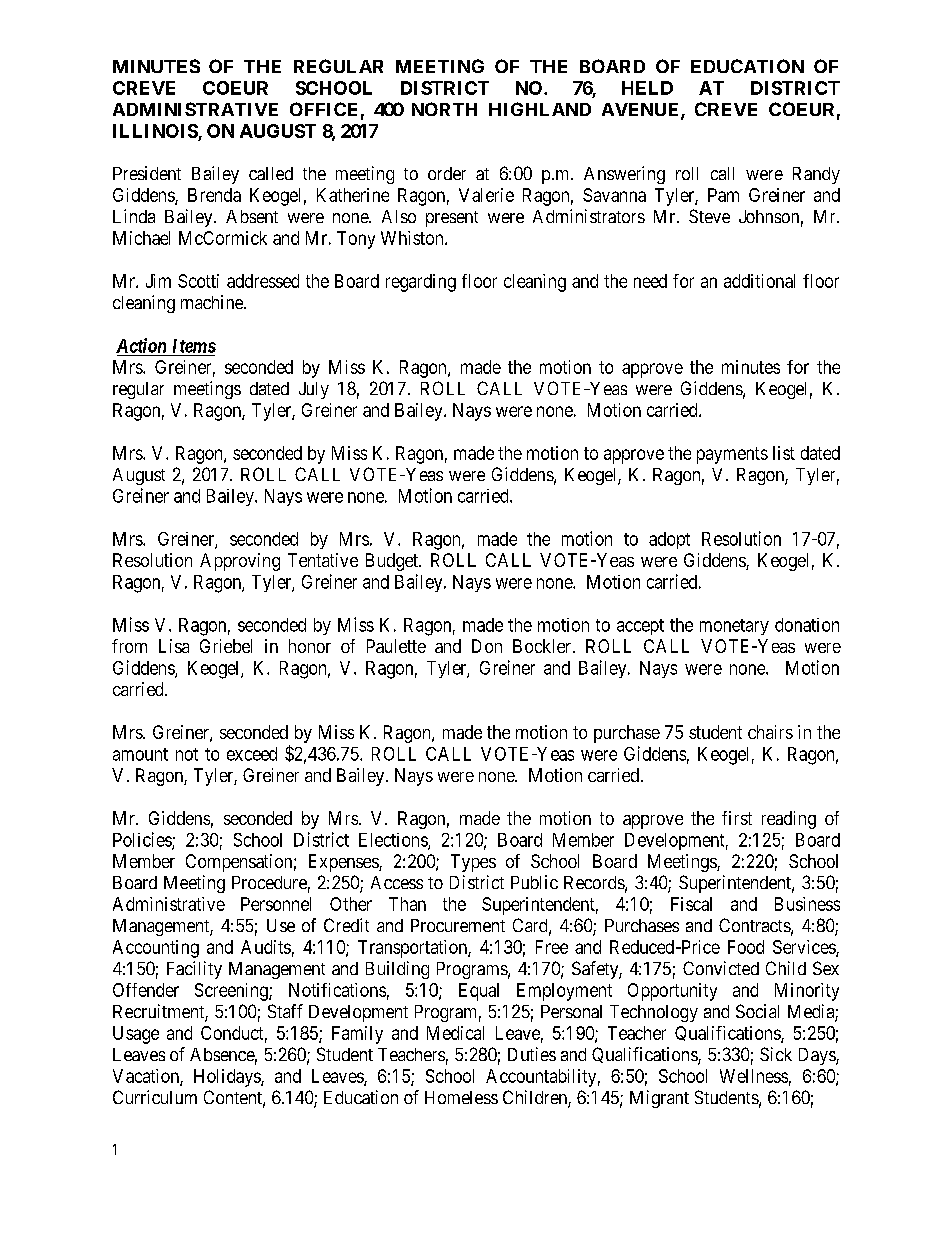 This page has height=1233, width=952. What do you see at coordinates (240, 562) in the page?
I see `Approving` at bounding box center [240, 562].
